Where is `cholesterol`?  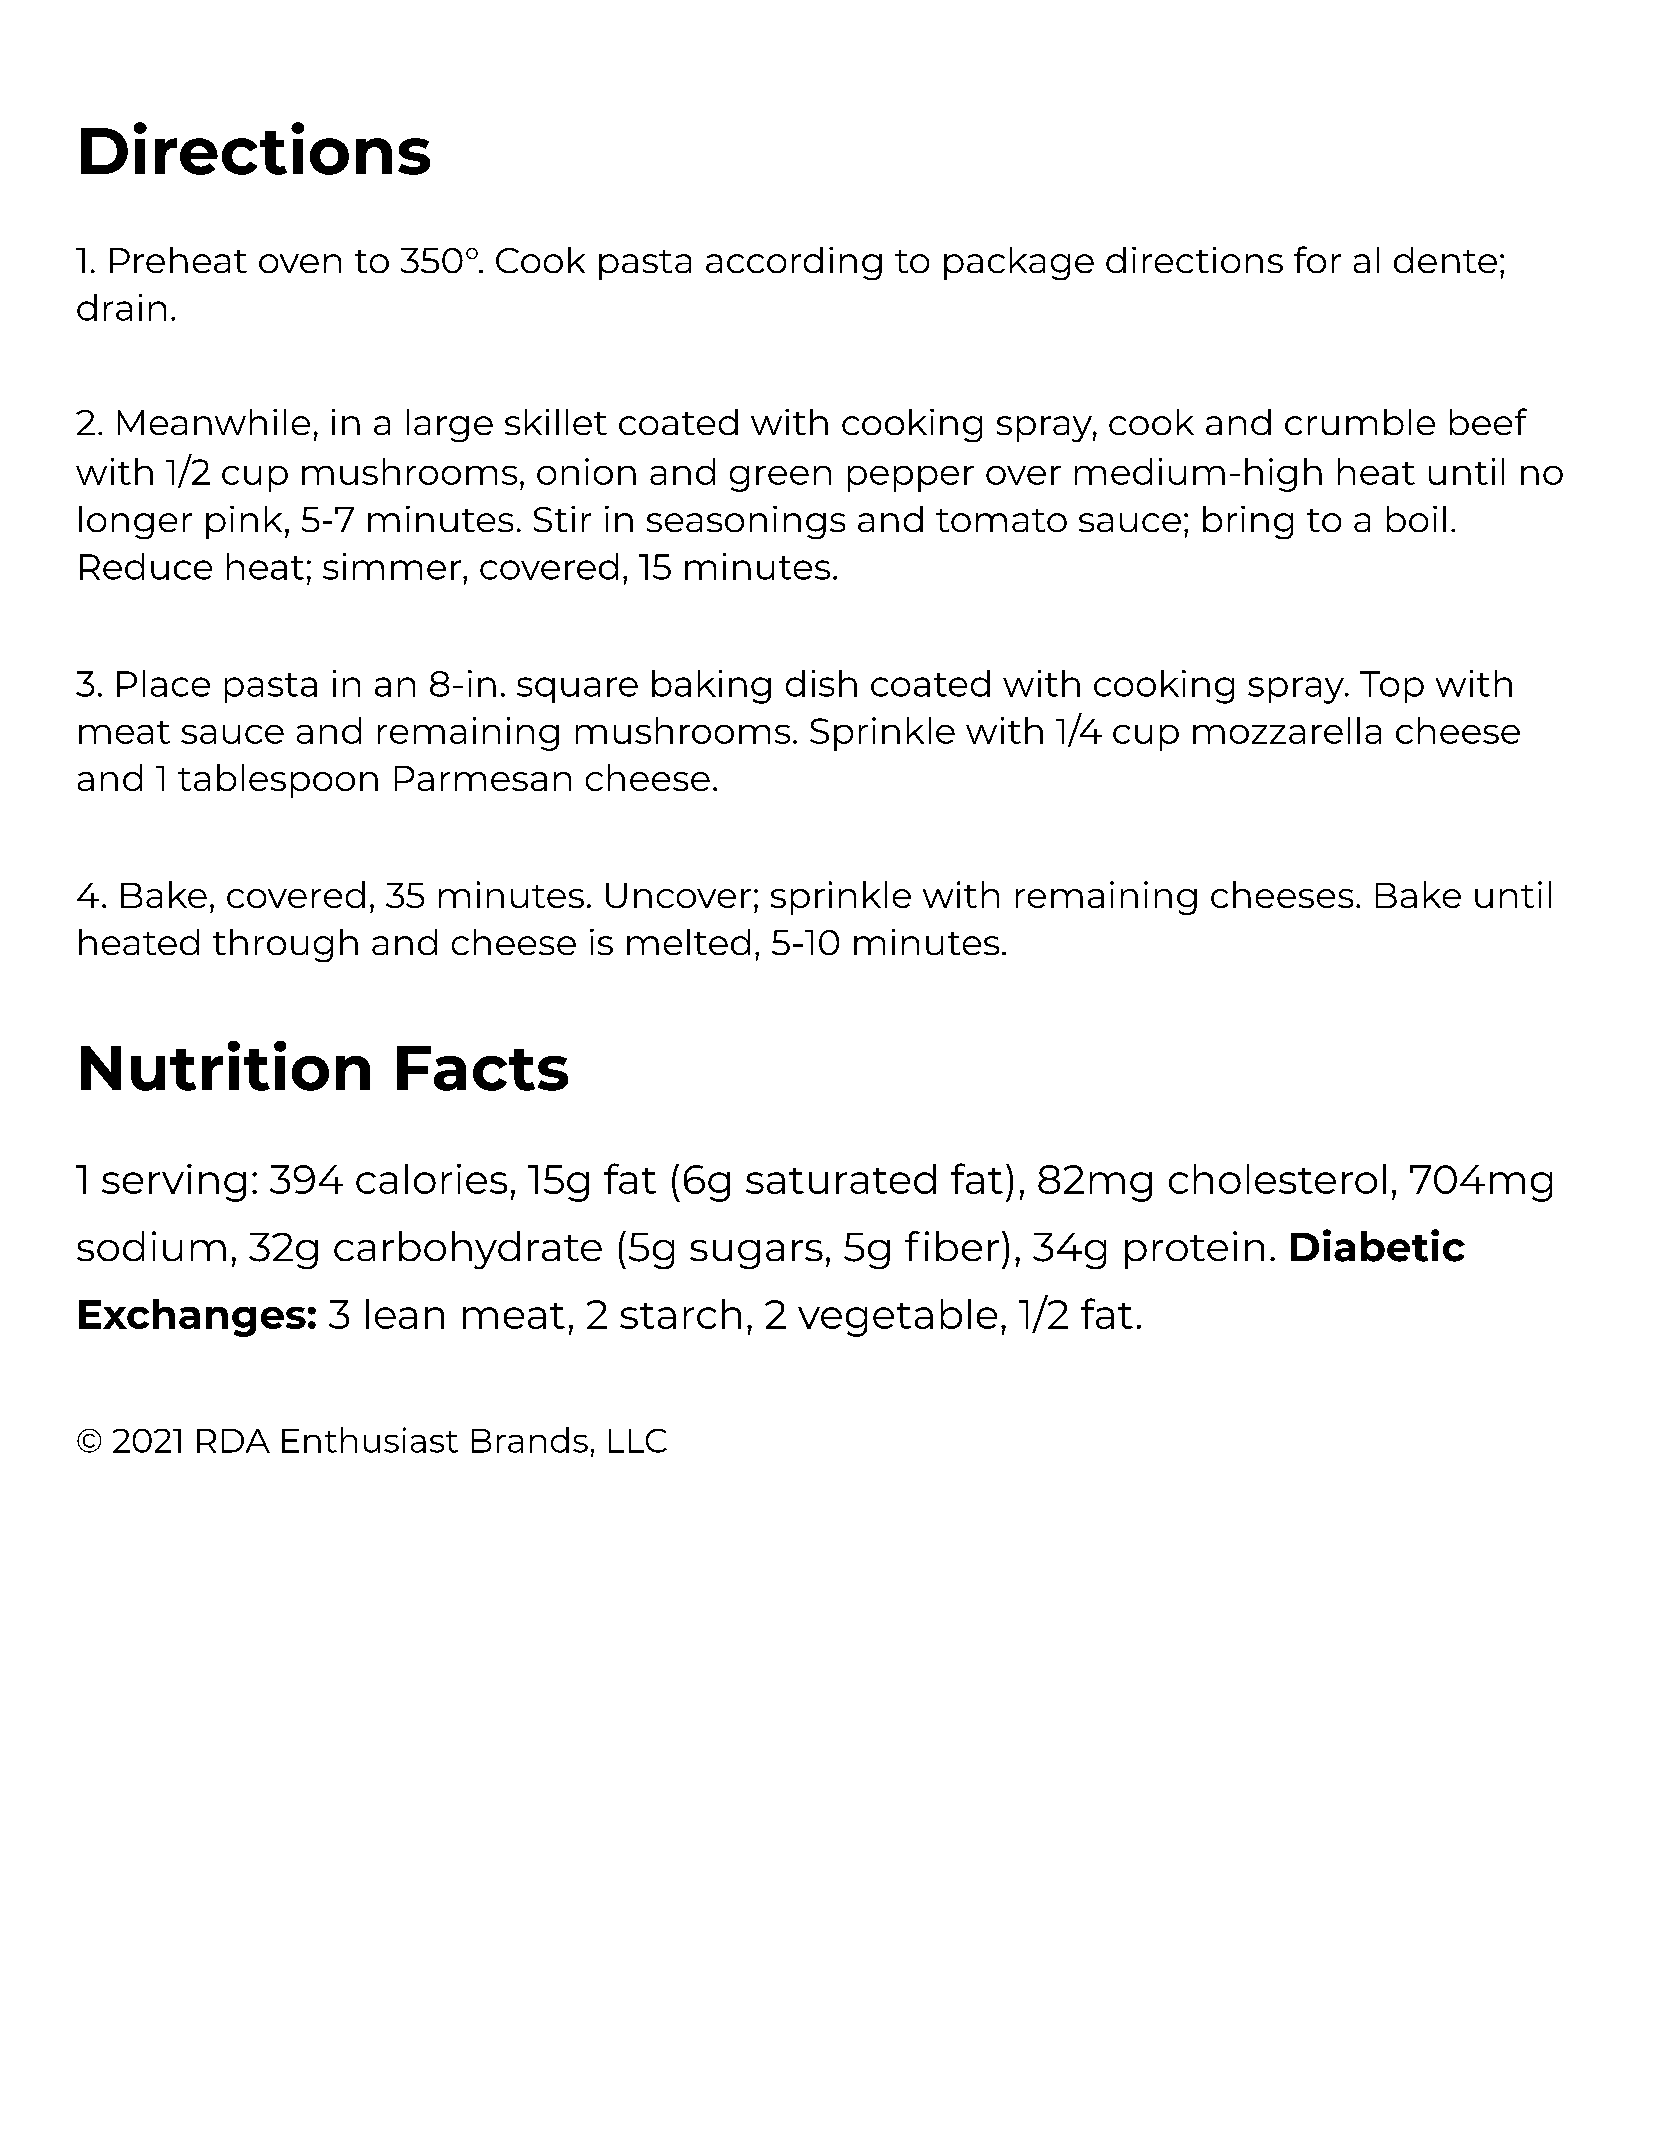 cholesterol is located at coordinates (1277, 1179).
